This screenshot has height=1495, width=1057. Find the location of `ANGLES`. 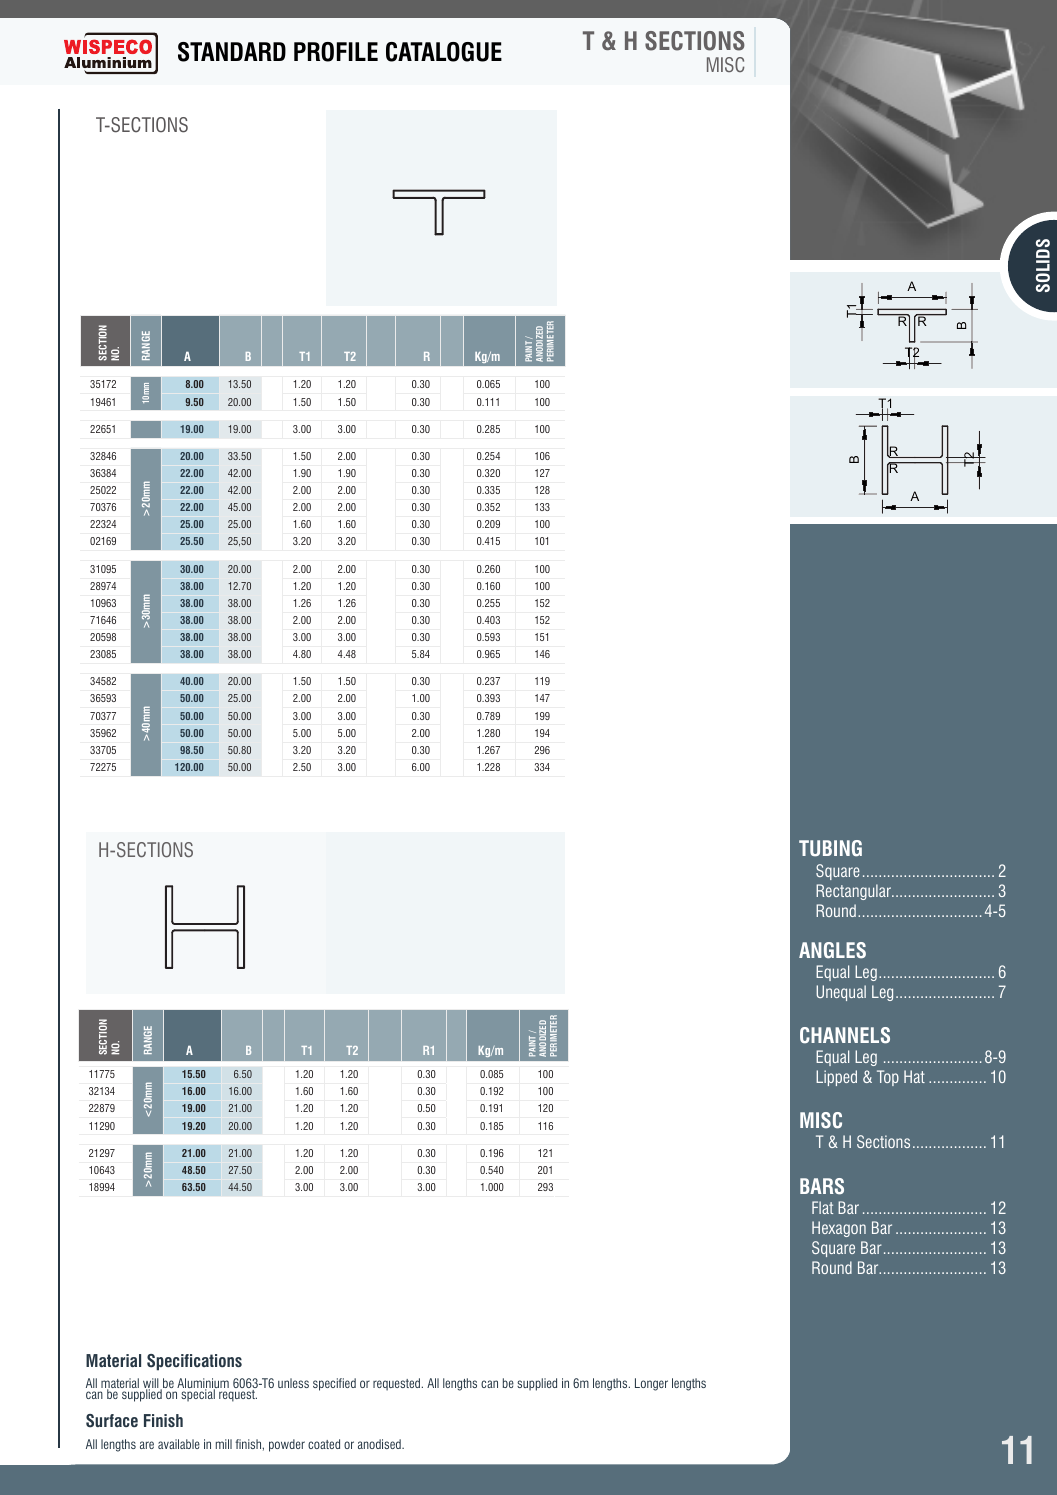

ANGLES is located at coordinates (832, 950).
